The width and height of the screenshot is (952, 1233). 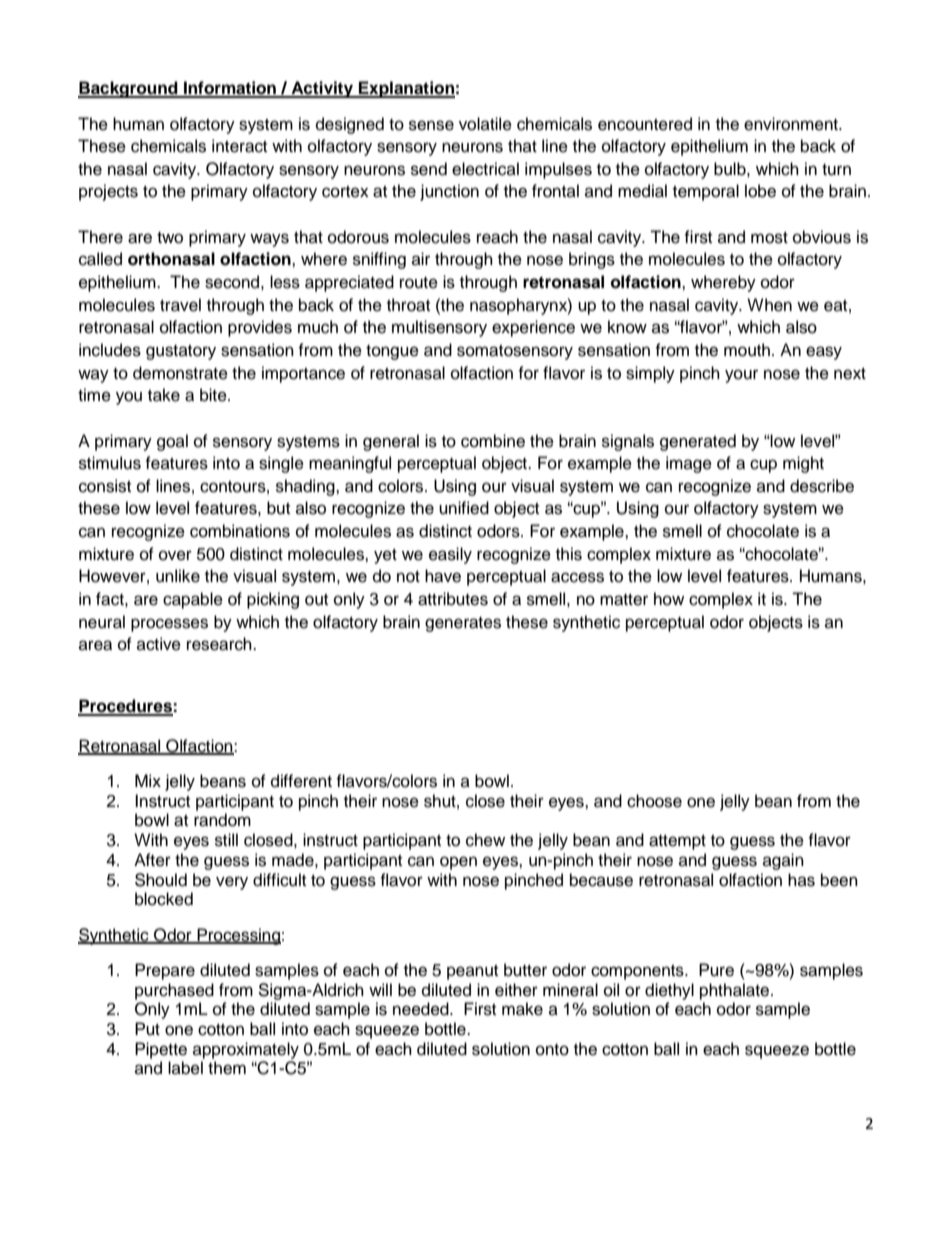 I want to click on unlike, so click(x=178, y=576).
